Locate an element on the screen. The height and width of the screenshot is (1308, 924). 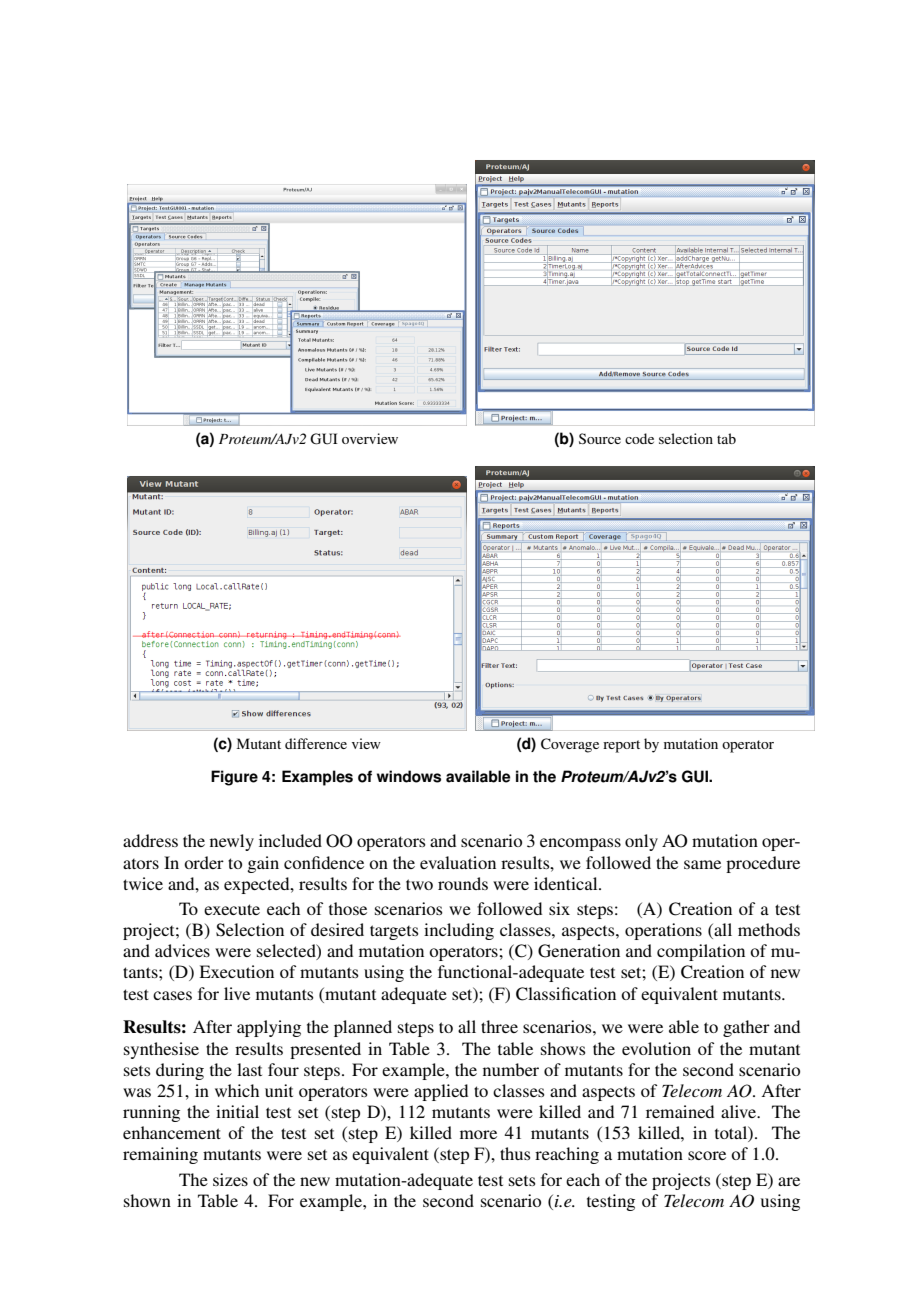
report is located at coordinates (621, 746).
